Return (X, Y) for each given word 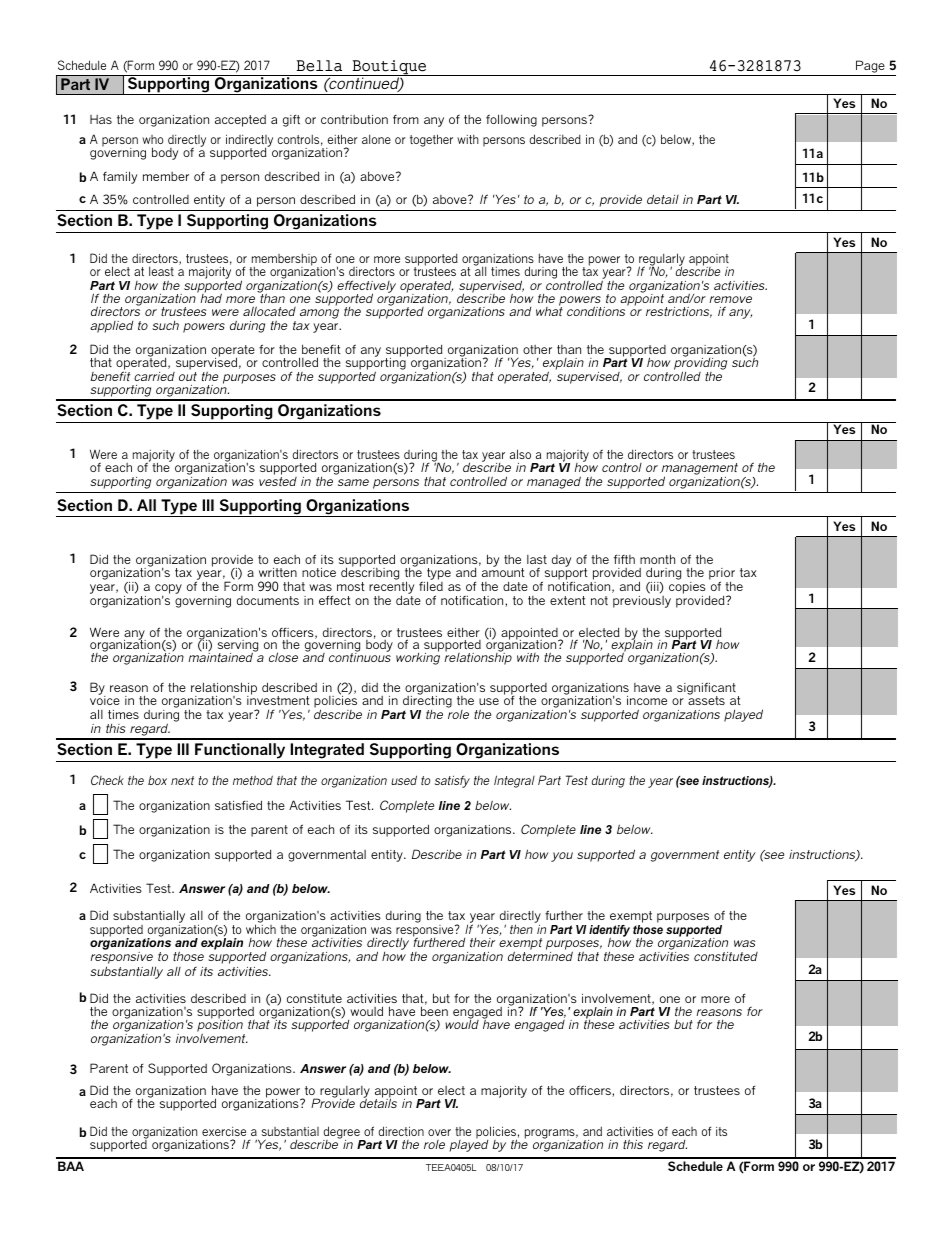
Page (870, 66)
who (153, 141)
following (511, 120)
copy (168, 589)
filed (431, 586)
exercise (224, 1131)
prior (722, 575)
